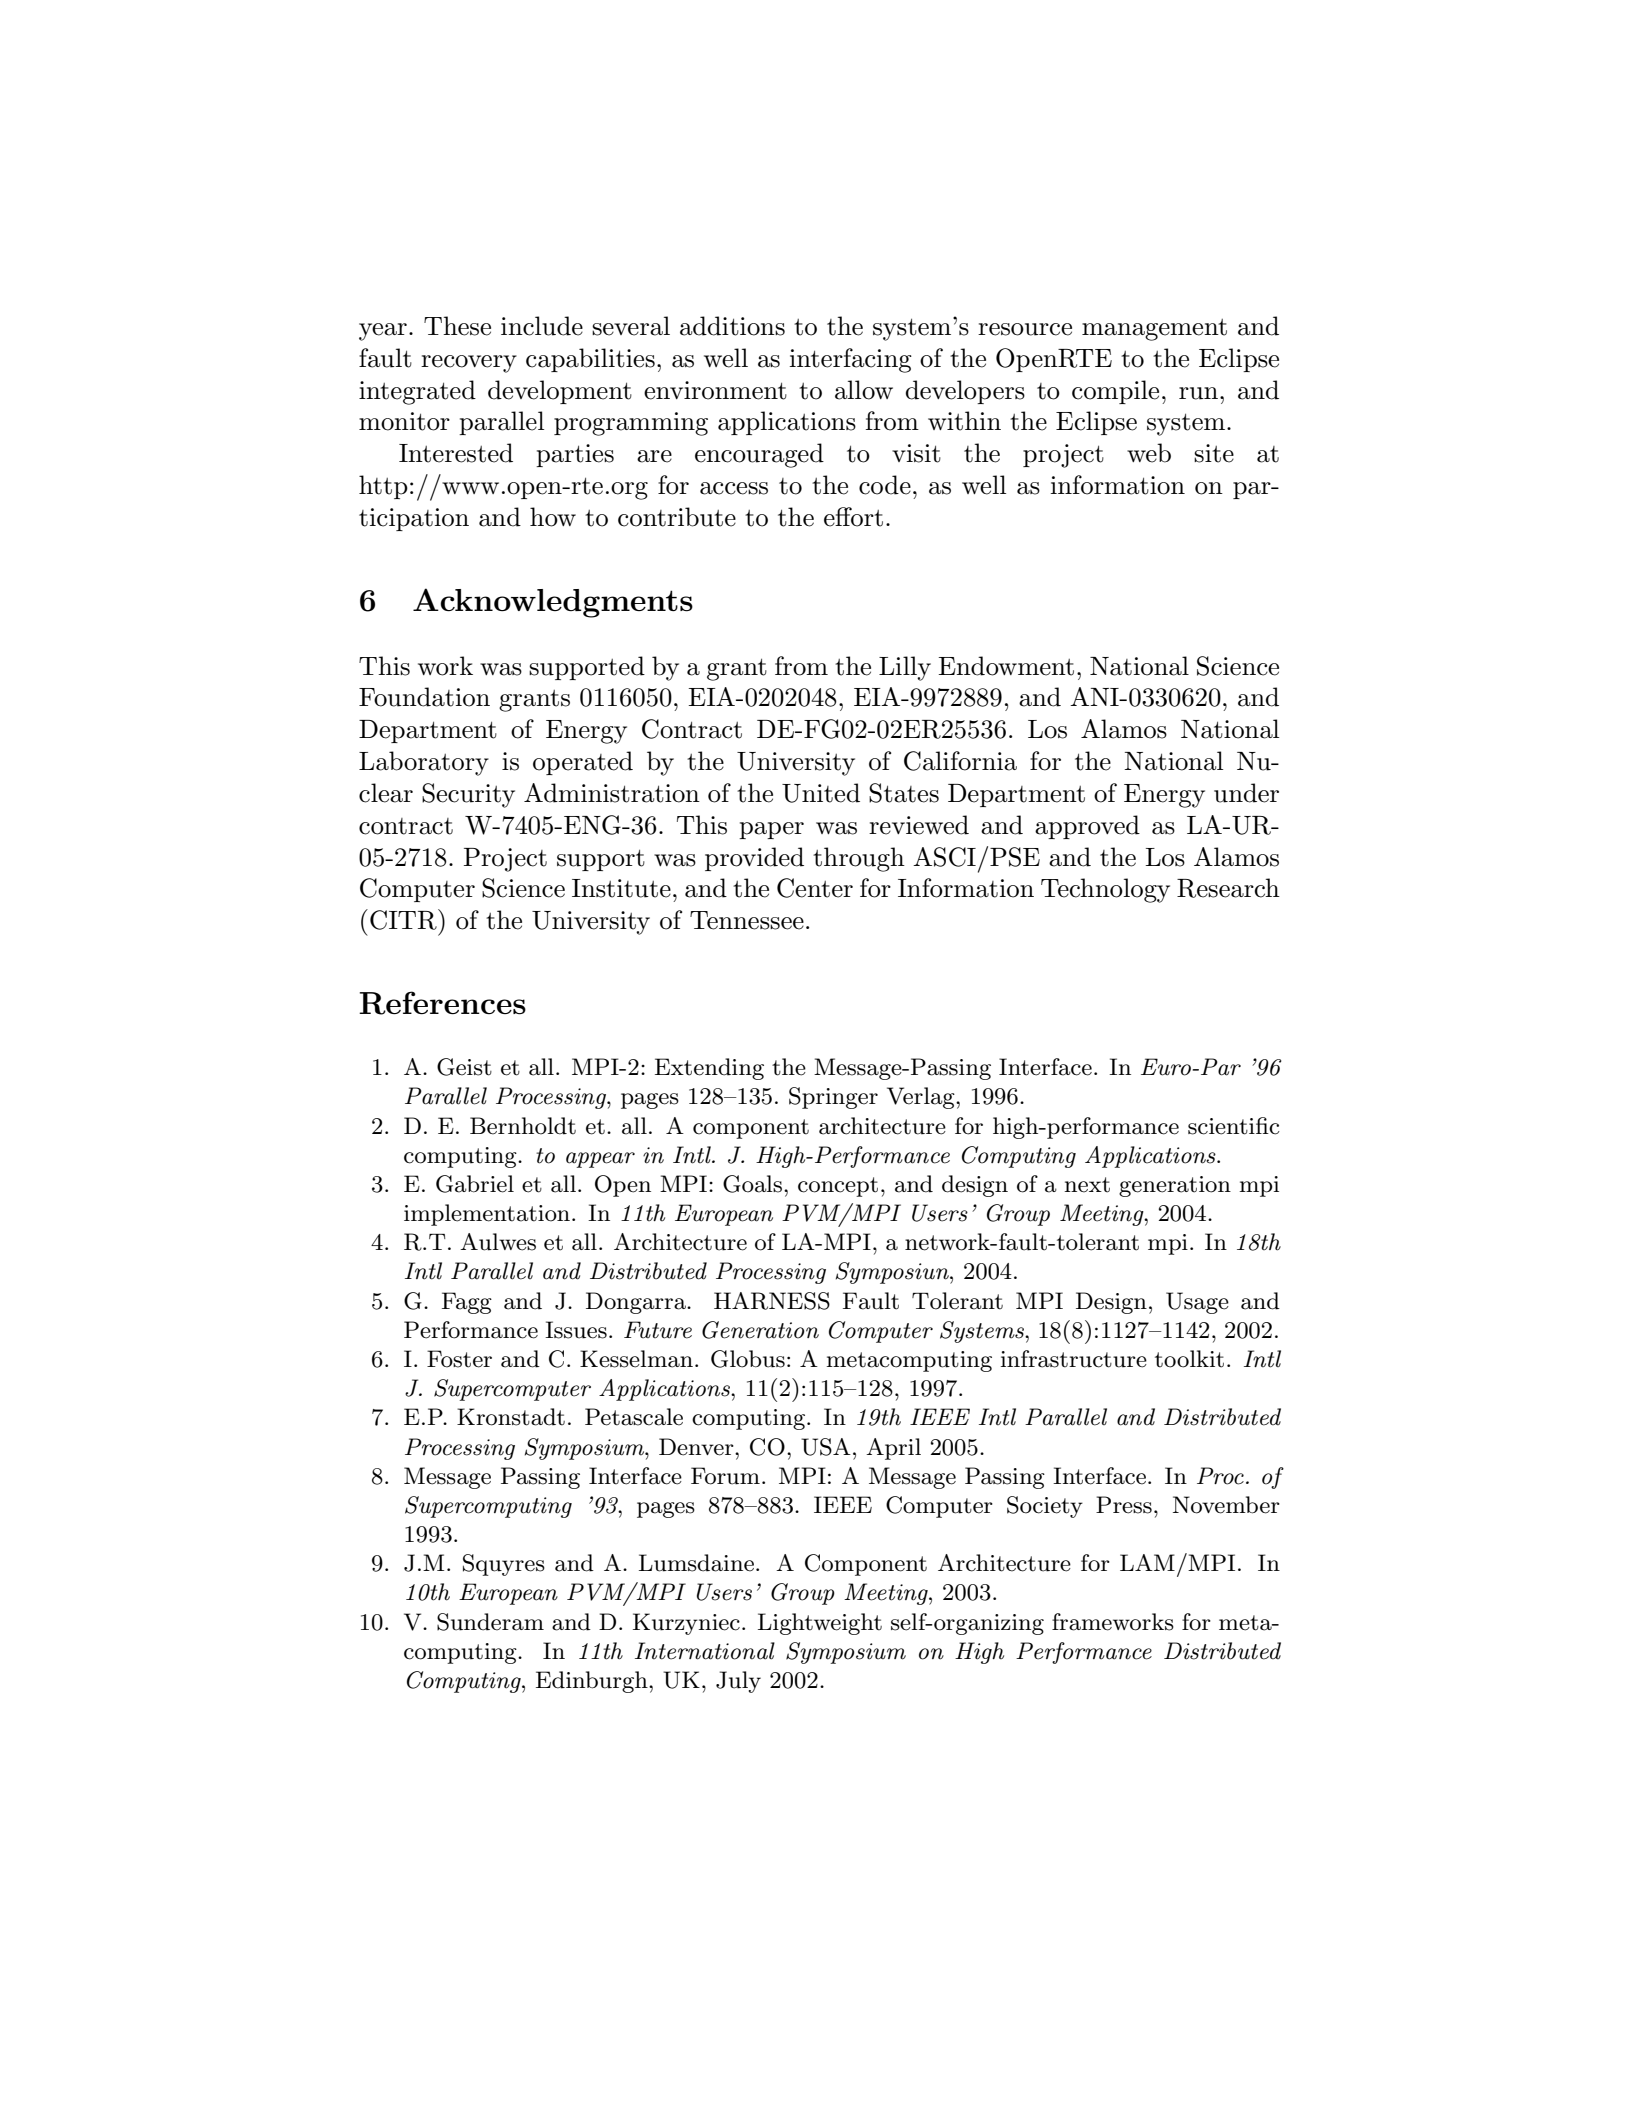 The height and width of the screenshot is (2109, 1630). I want to click on Acknowledgments, so click(553, 603).
